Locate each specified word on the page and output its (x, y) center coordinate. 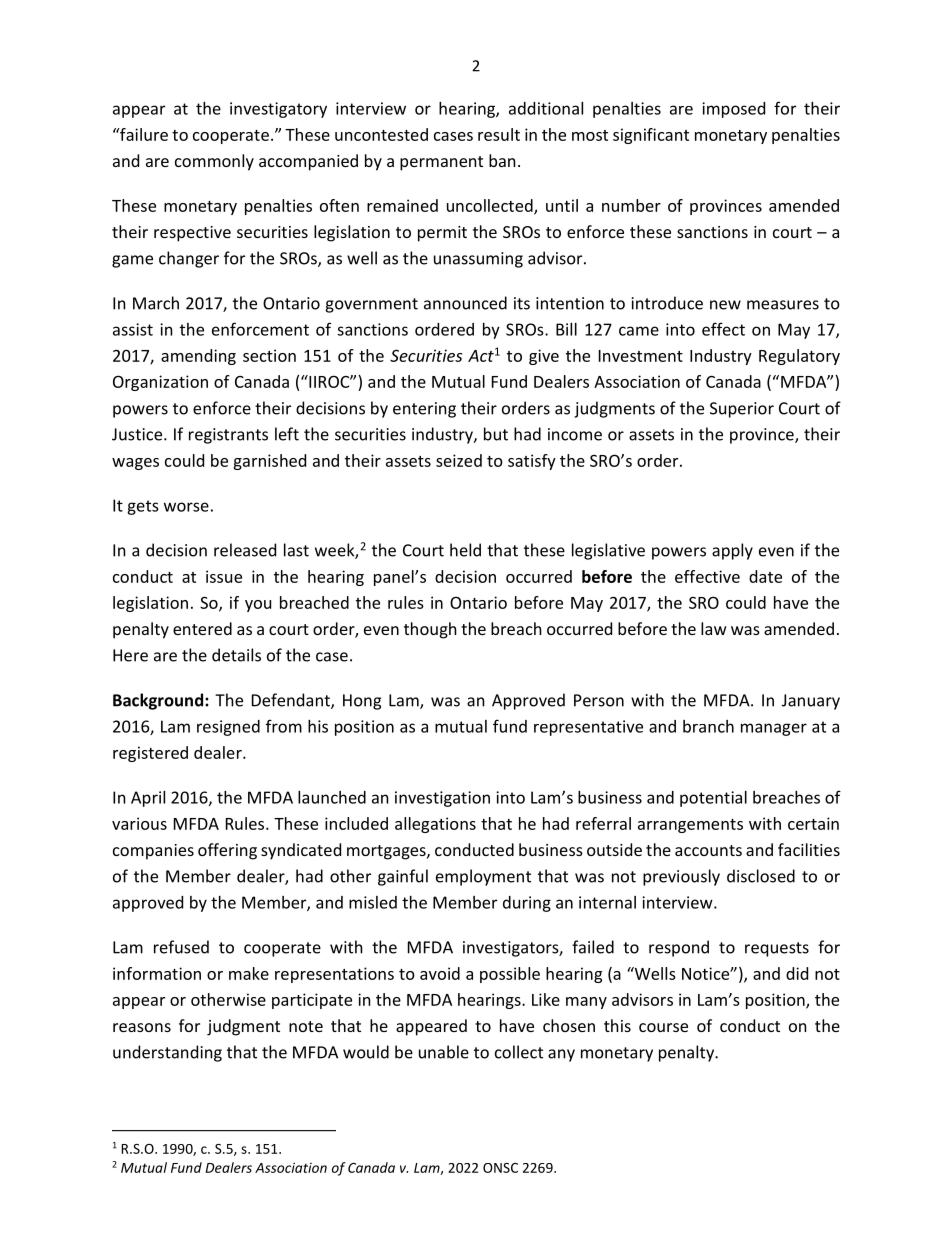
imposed (733, 110)
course (663, 1027)
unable (444, 1052)
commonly (214, 162)
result (499, 134)
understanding (167, 1053)
